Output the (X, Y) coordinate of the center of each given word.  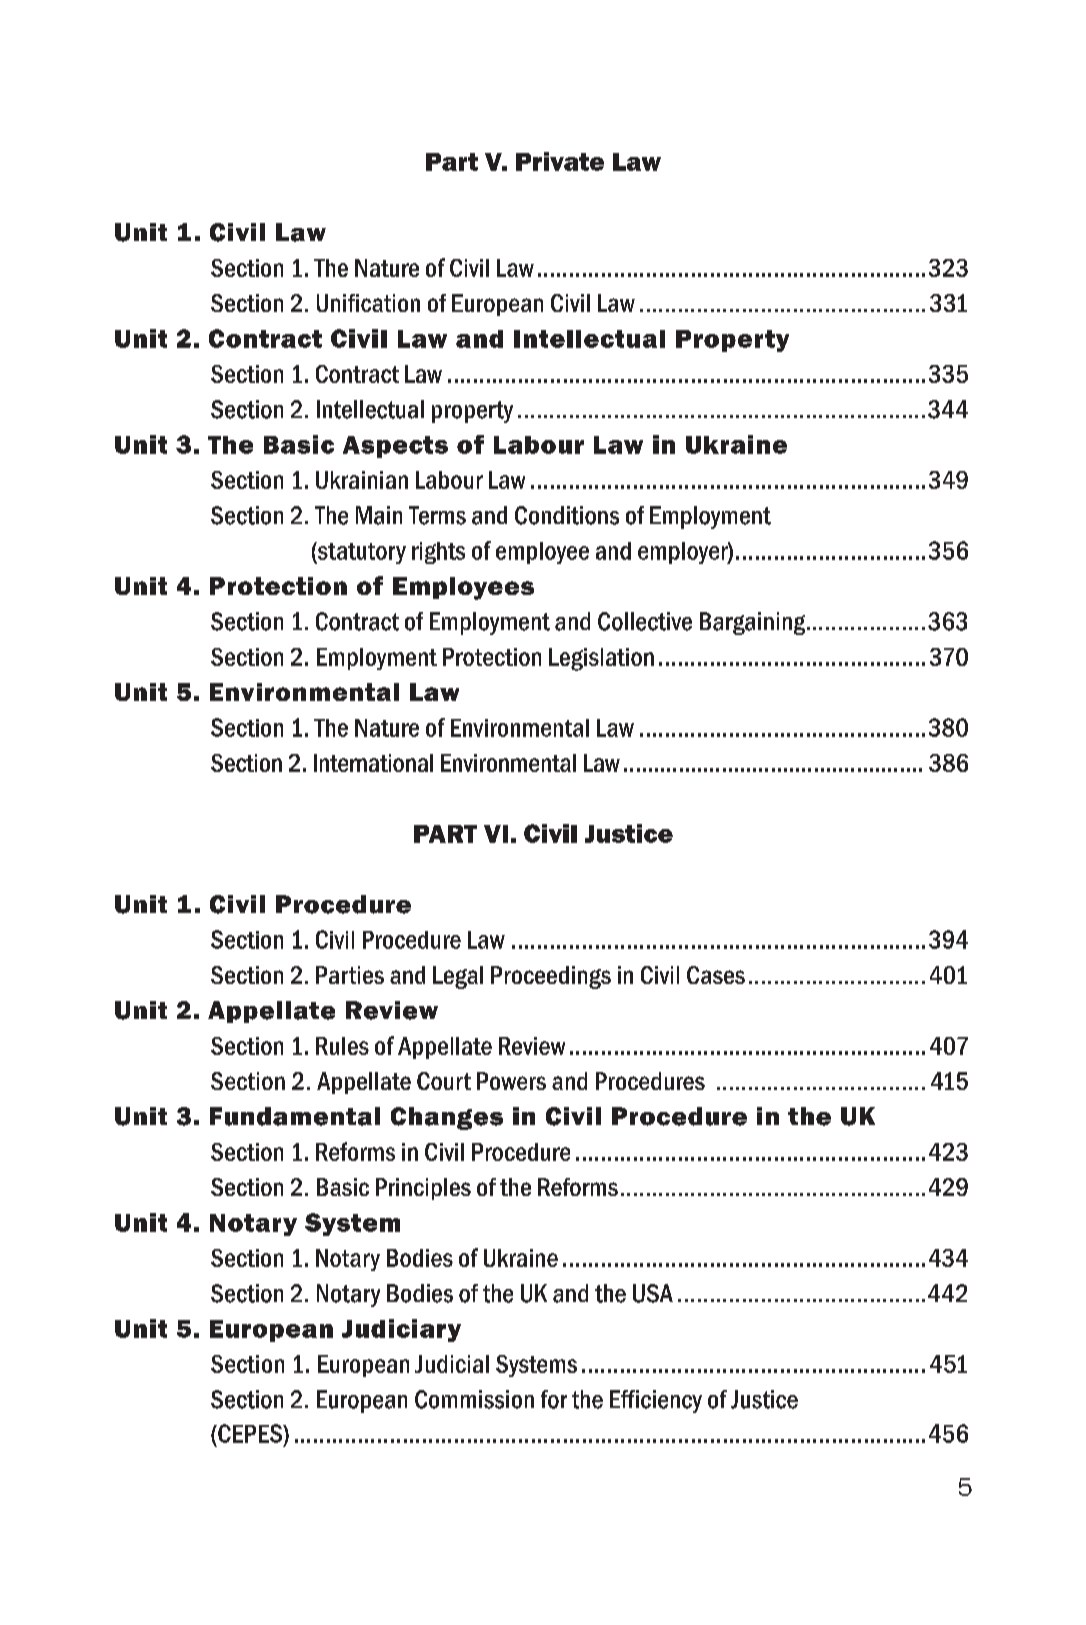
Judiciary (401, 1330)
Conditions (567, 515)
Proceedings (551, 977)
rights (438, 553)
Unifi (338, 303)
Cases (716, 975)
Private (560, 161)
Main (379, 515)
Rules (342, 1046)
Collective (645, 621)
